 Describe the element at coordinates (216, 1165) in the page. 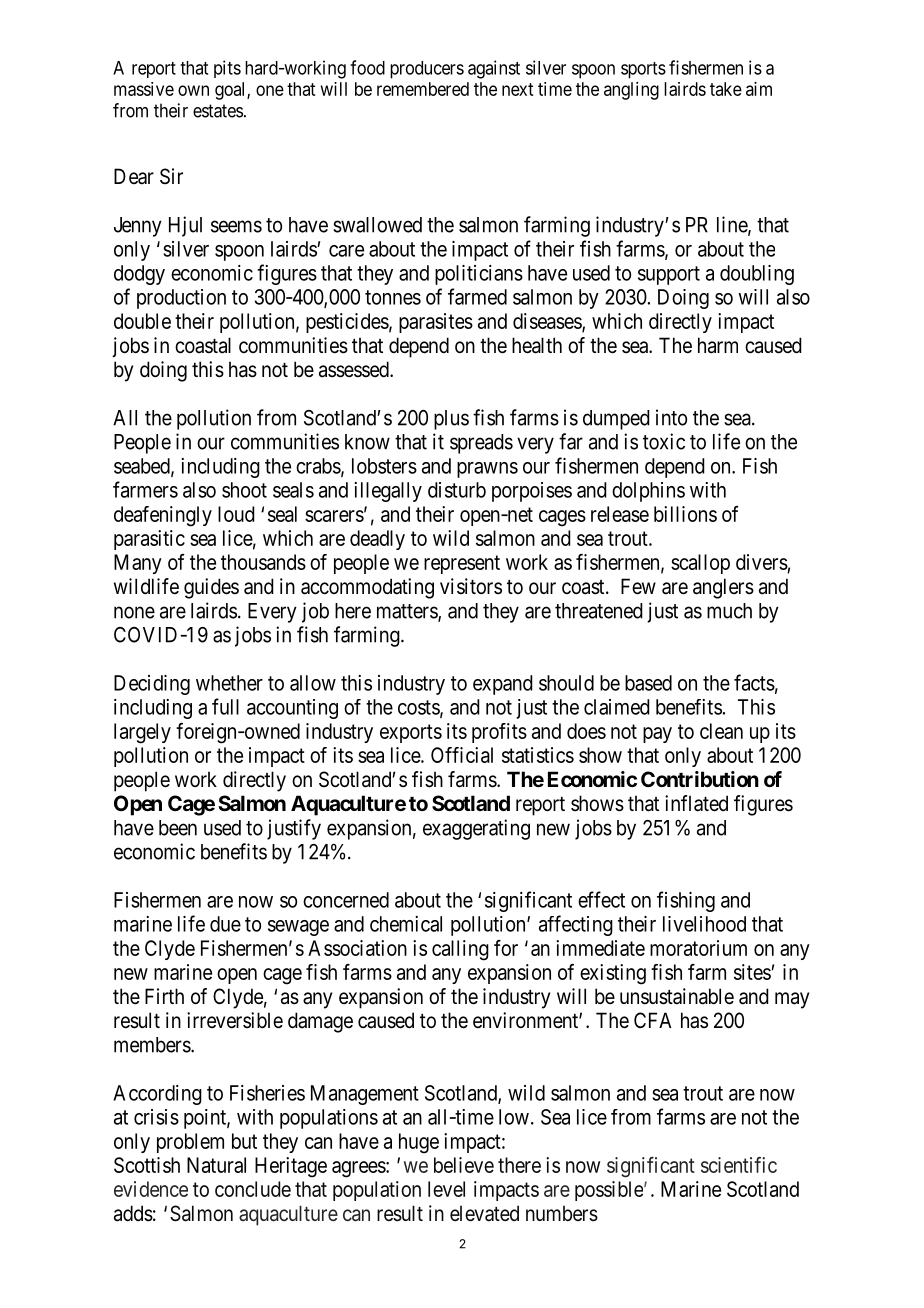

I see `Natural` at that location.
